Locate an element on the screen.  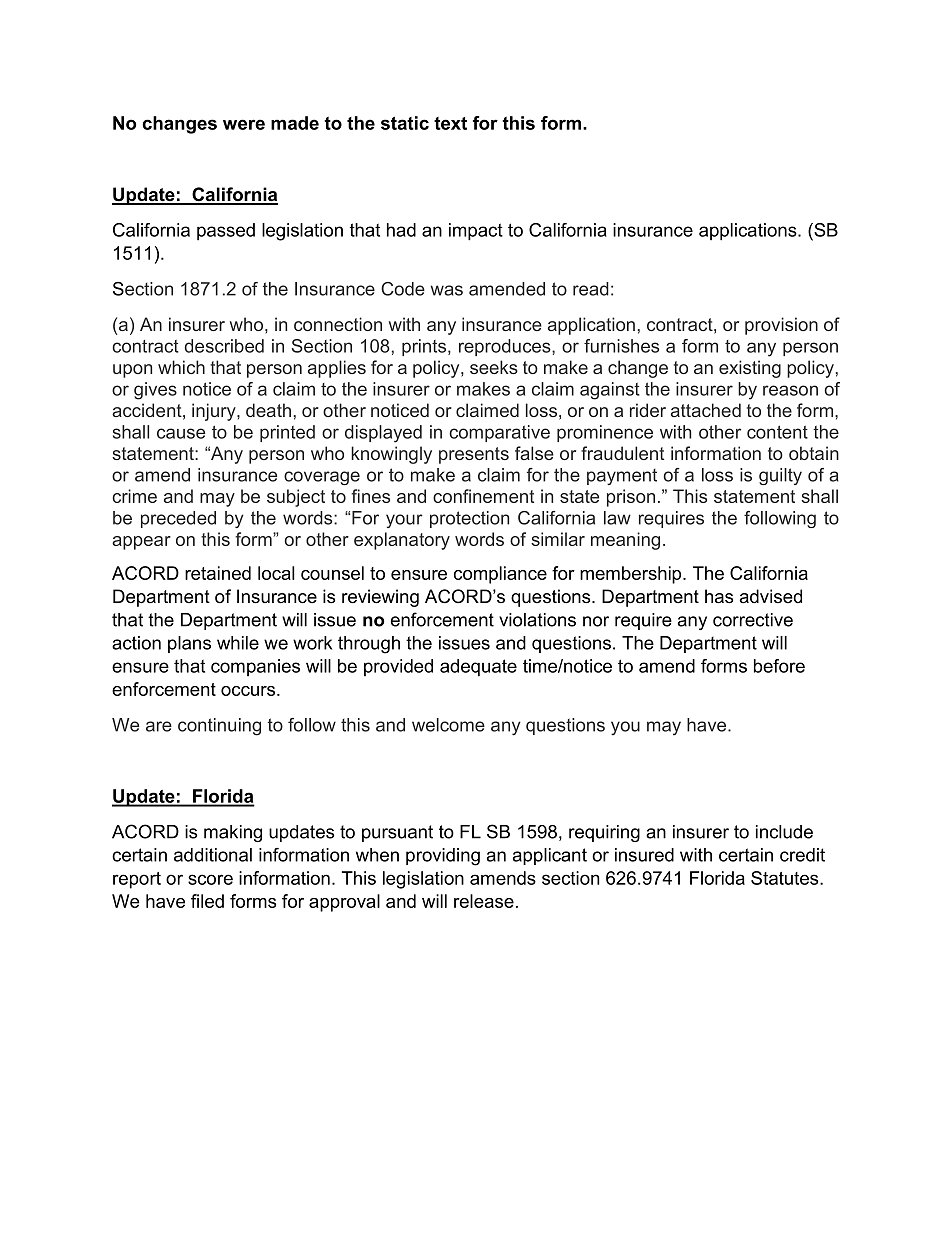
text is located at coordinates (450, 123).
